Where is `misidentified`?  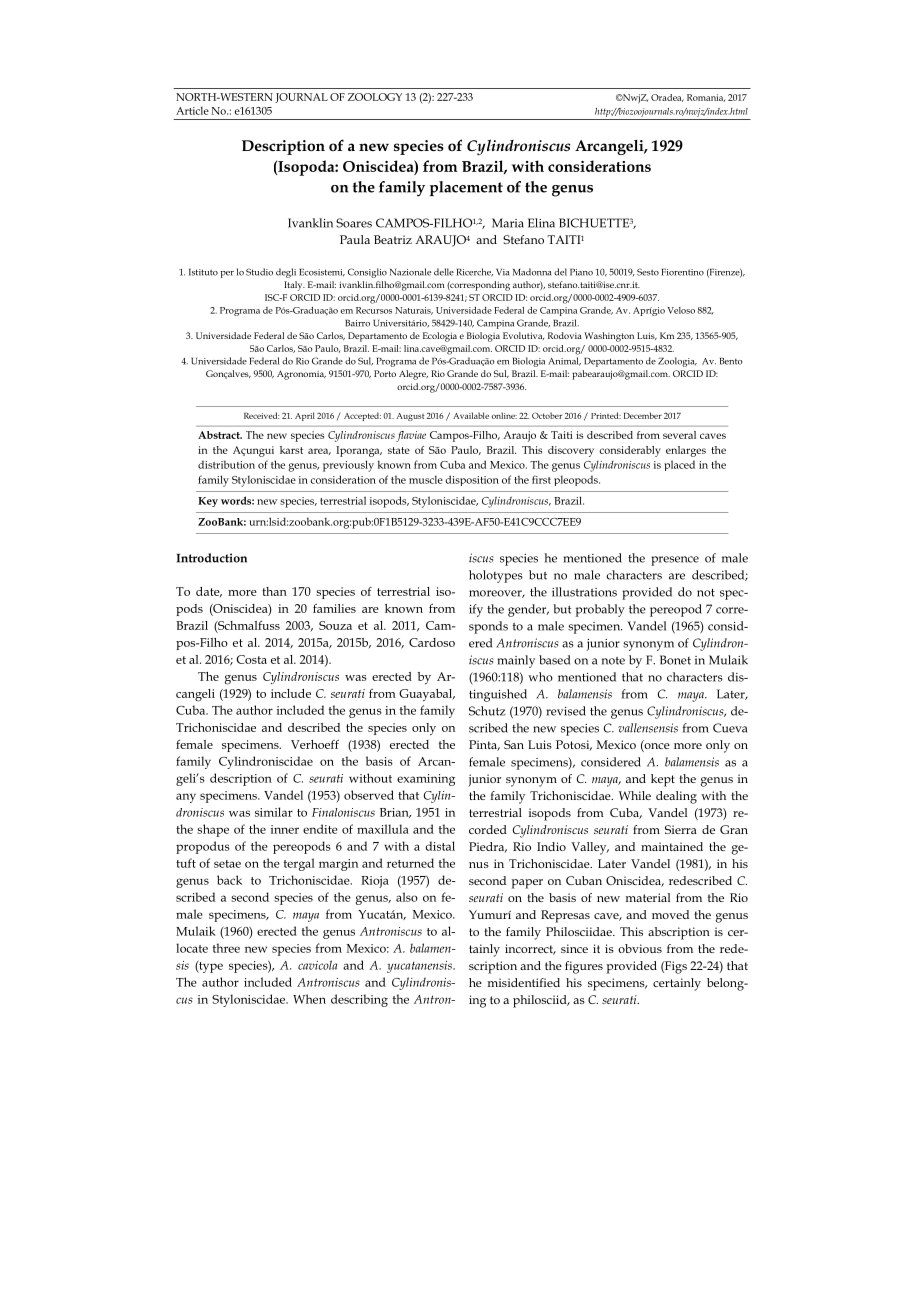 misidentified is located at coordinates (524, 982).
